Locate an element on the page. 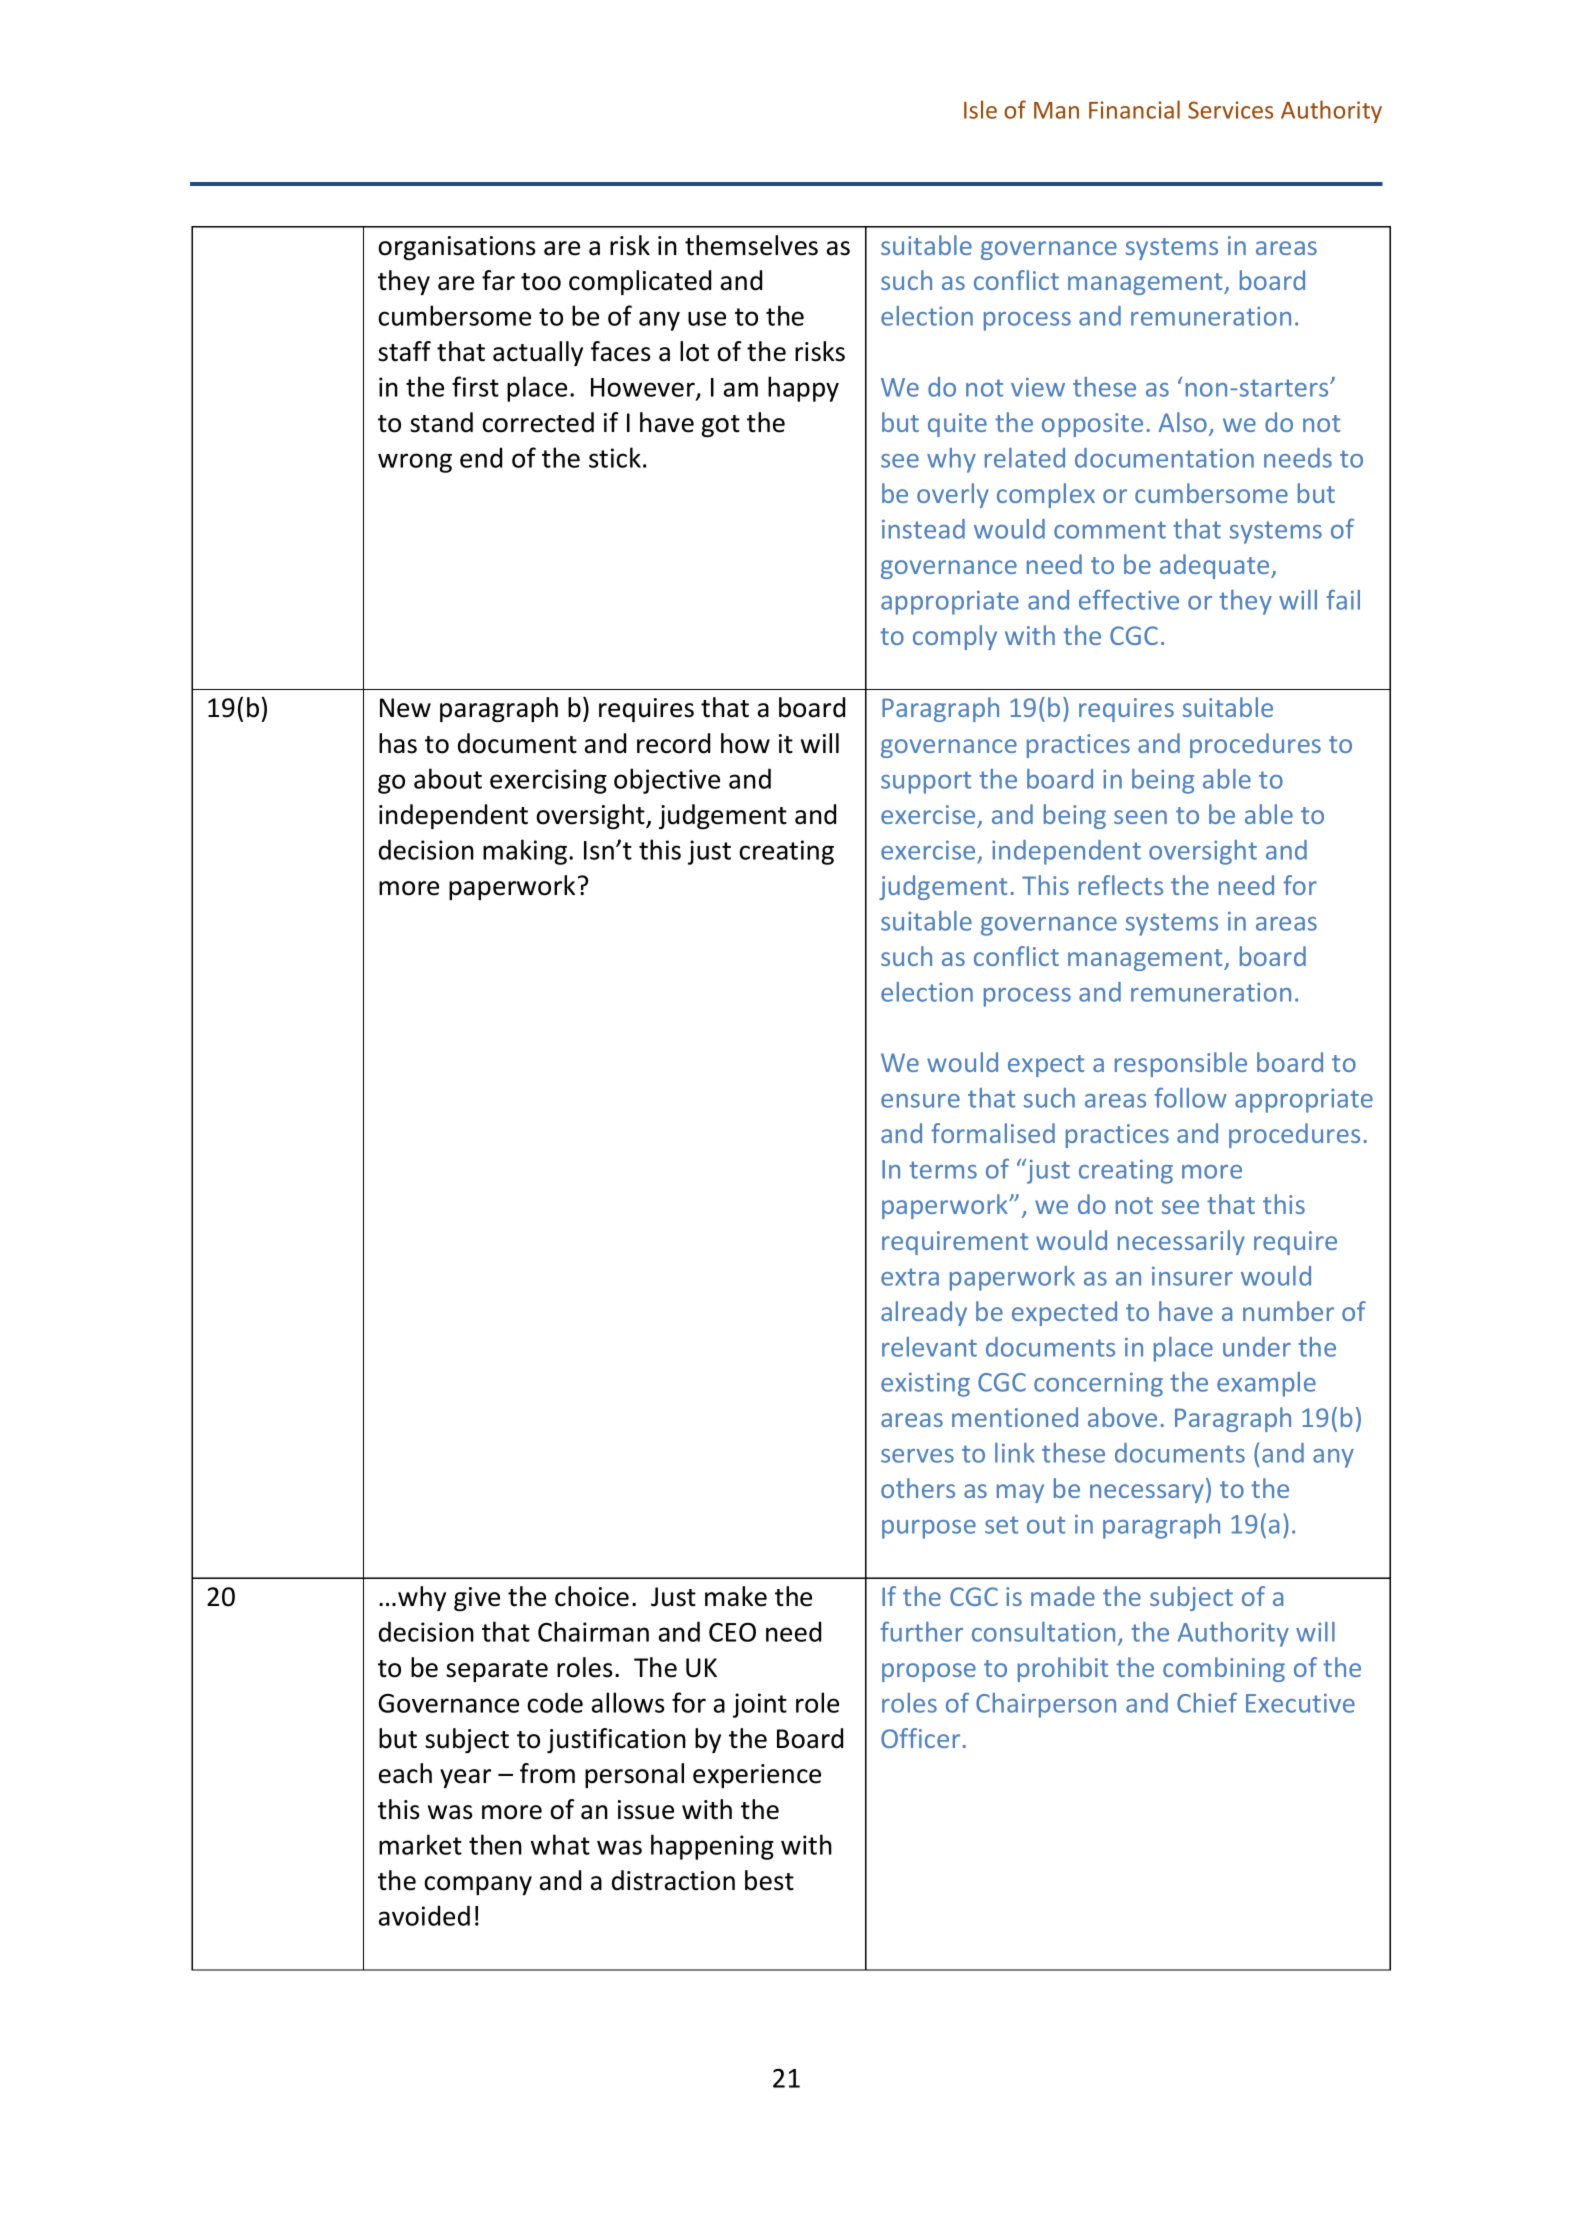 The image size is (1573, 2225). responsible is located at coordinates (1181, 1064).
